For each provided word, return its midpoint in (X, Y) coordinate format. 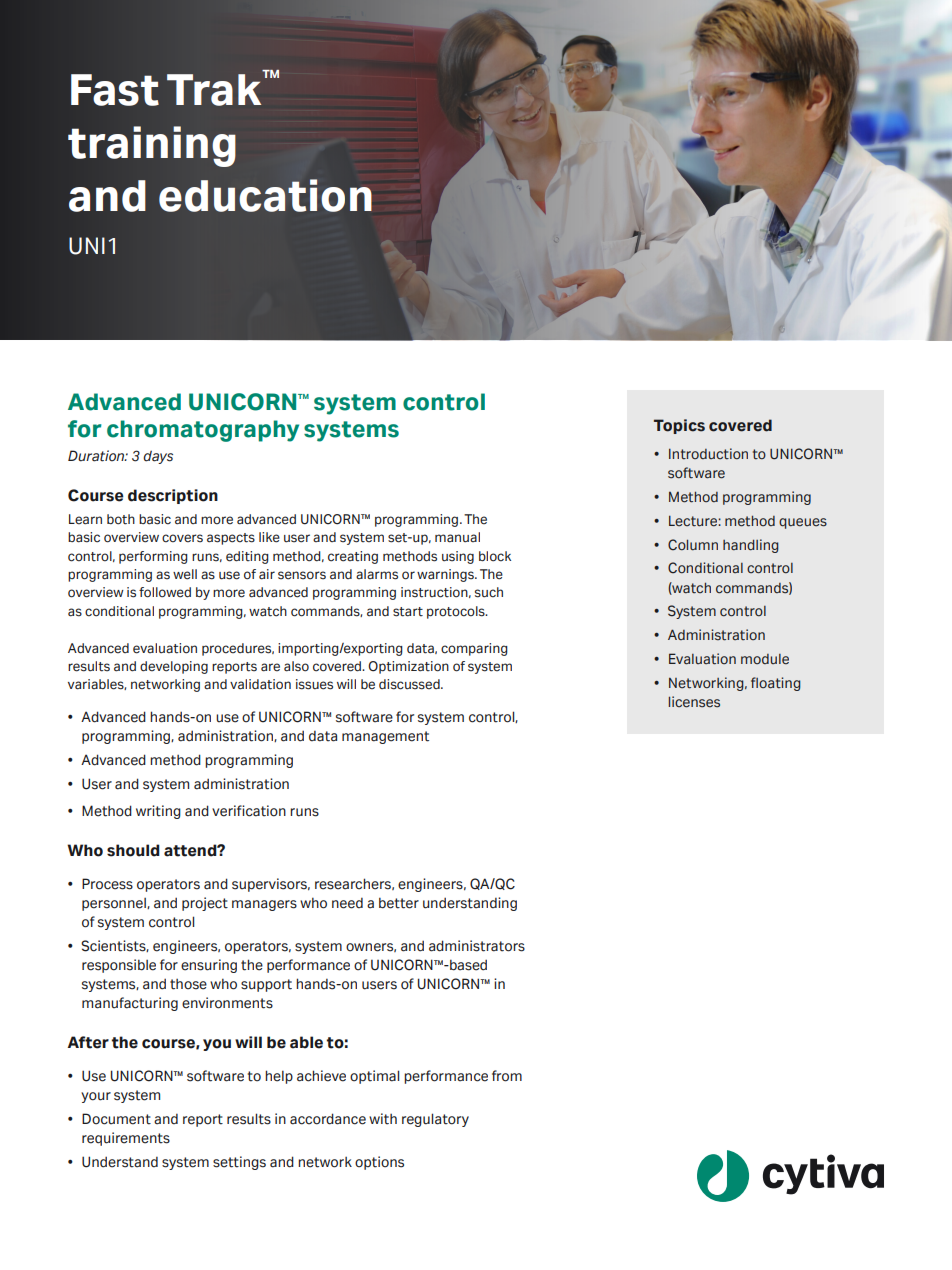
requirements (126, 1139)
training (152, 146)
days (158, 457)
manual (457, 537)
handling (751, 546)
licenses (694, 702)
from (507, 1076)
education (265, 195)
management (385, 737)
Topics (679, 426)
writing (158, 812)
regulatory (435, 1120)
